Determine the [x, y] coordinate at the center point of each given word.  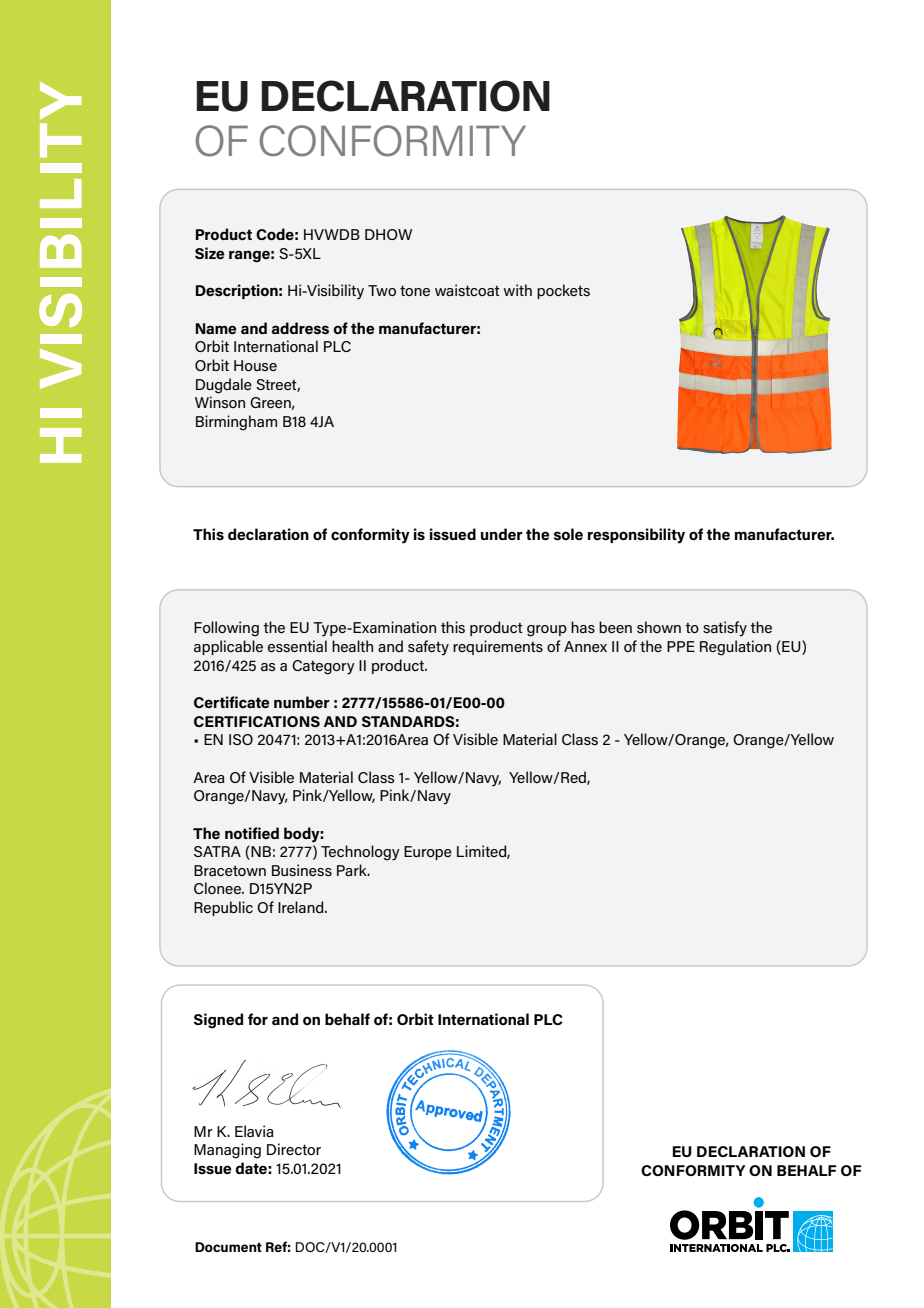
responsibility [636, 536]
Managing [227, 1151]
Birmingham [236, 423]
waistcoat [467, 290]
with [517, 290]
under [502, 534]
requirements [498, 647]
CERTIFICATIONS [257, 721]
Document [228, 1247]
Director [294, 1149]
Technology [360, 853]
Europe [428, 853]
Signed [218, 1021]
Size [210, 253]
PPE [681, 646]
